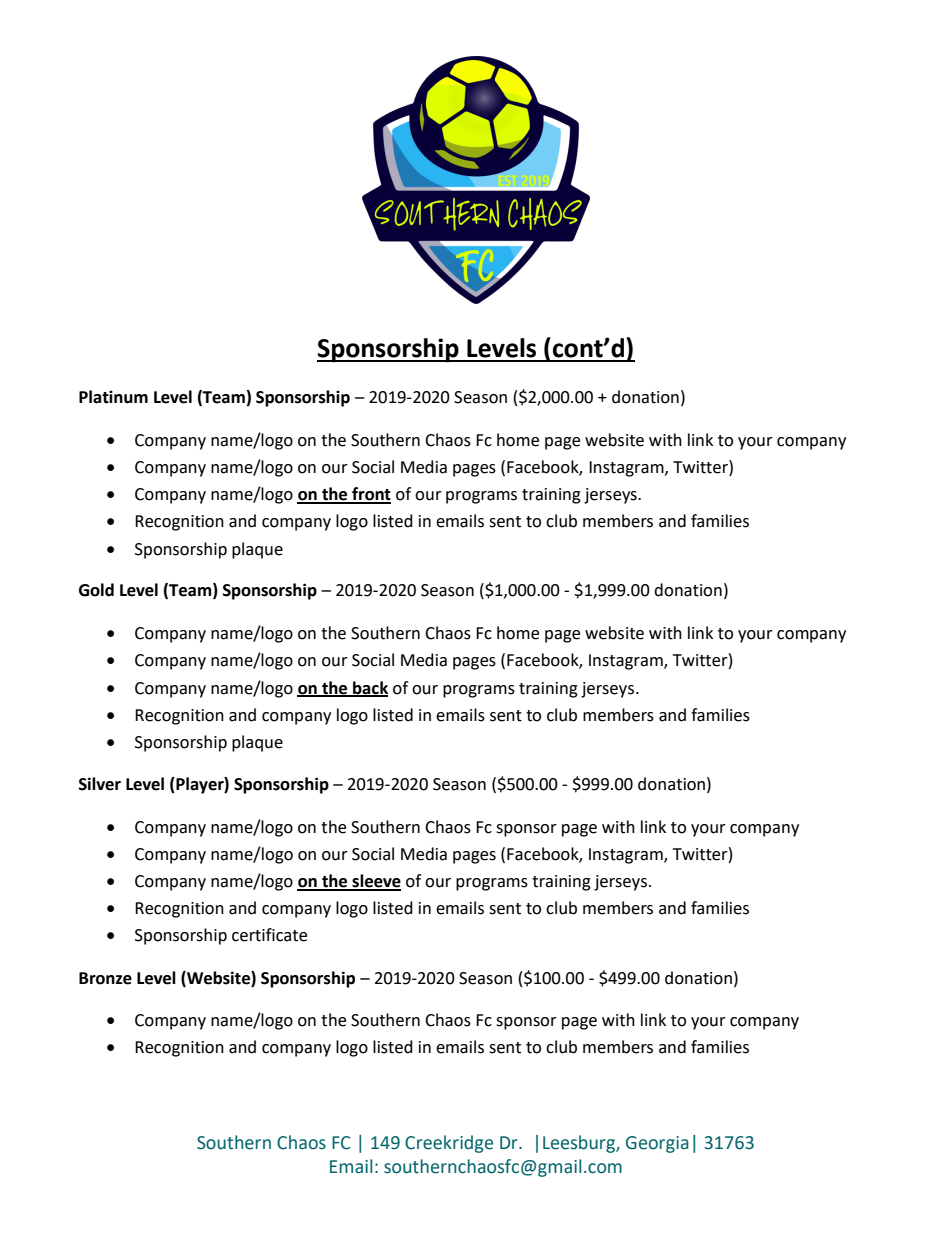 This document has height=1233, width=952. Describe the element at coordinates (113, 397) in the document. I see `Platinum` at that location.
